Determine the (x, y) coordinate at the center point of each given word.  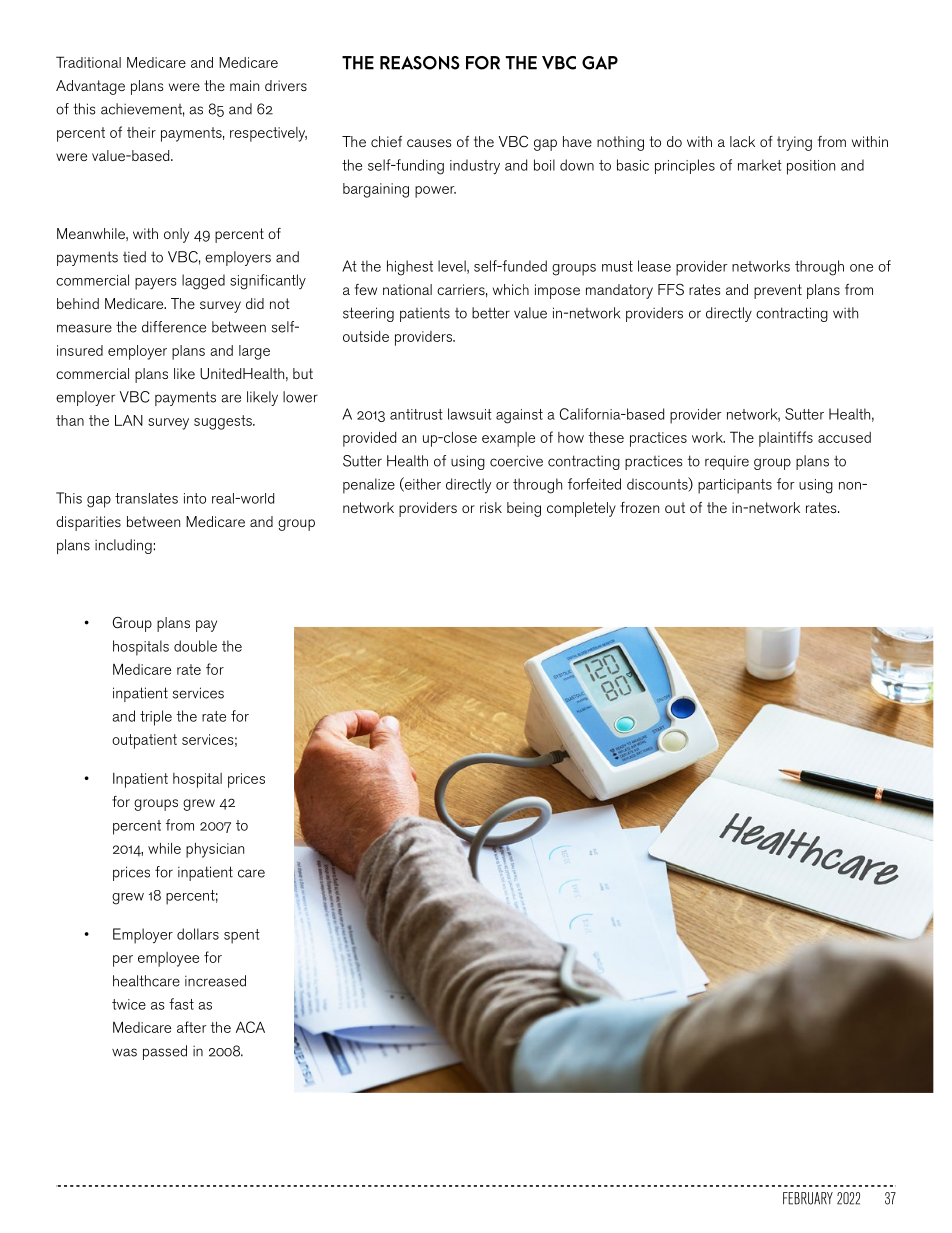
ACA (250, 1027)
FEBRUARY (808, 1198)
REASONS (420, 63)
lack (742, 141)
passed (165, 1052)
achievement (142, 110)
